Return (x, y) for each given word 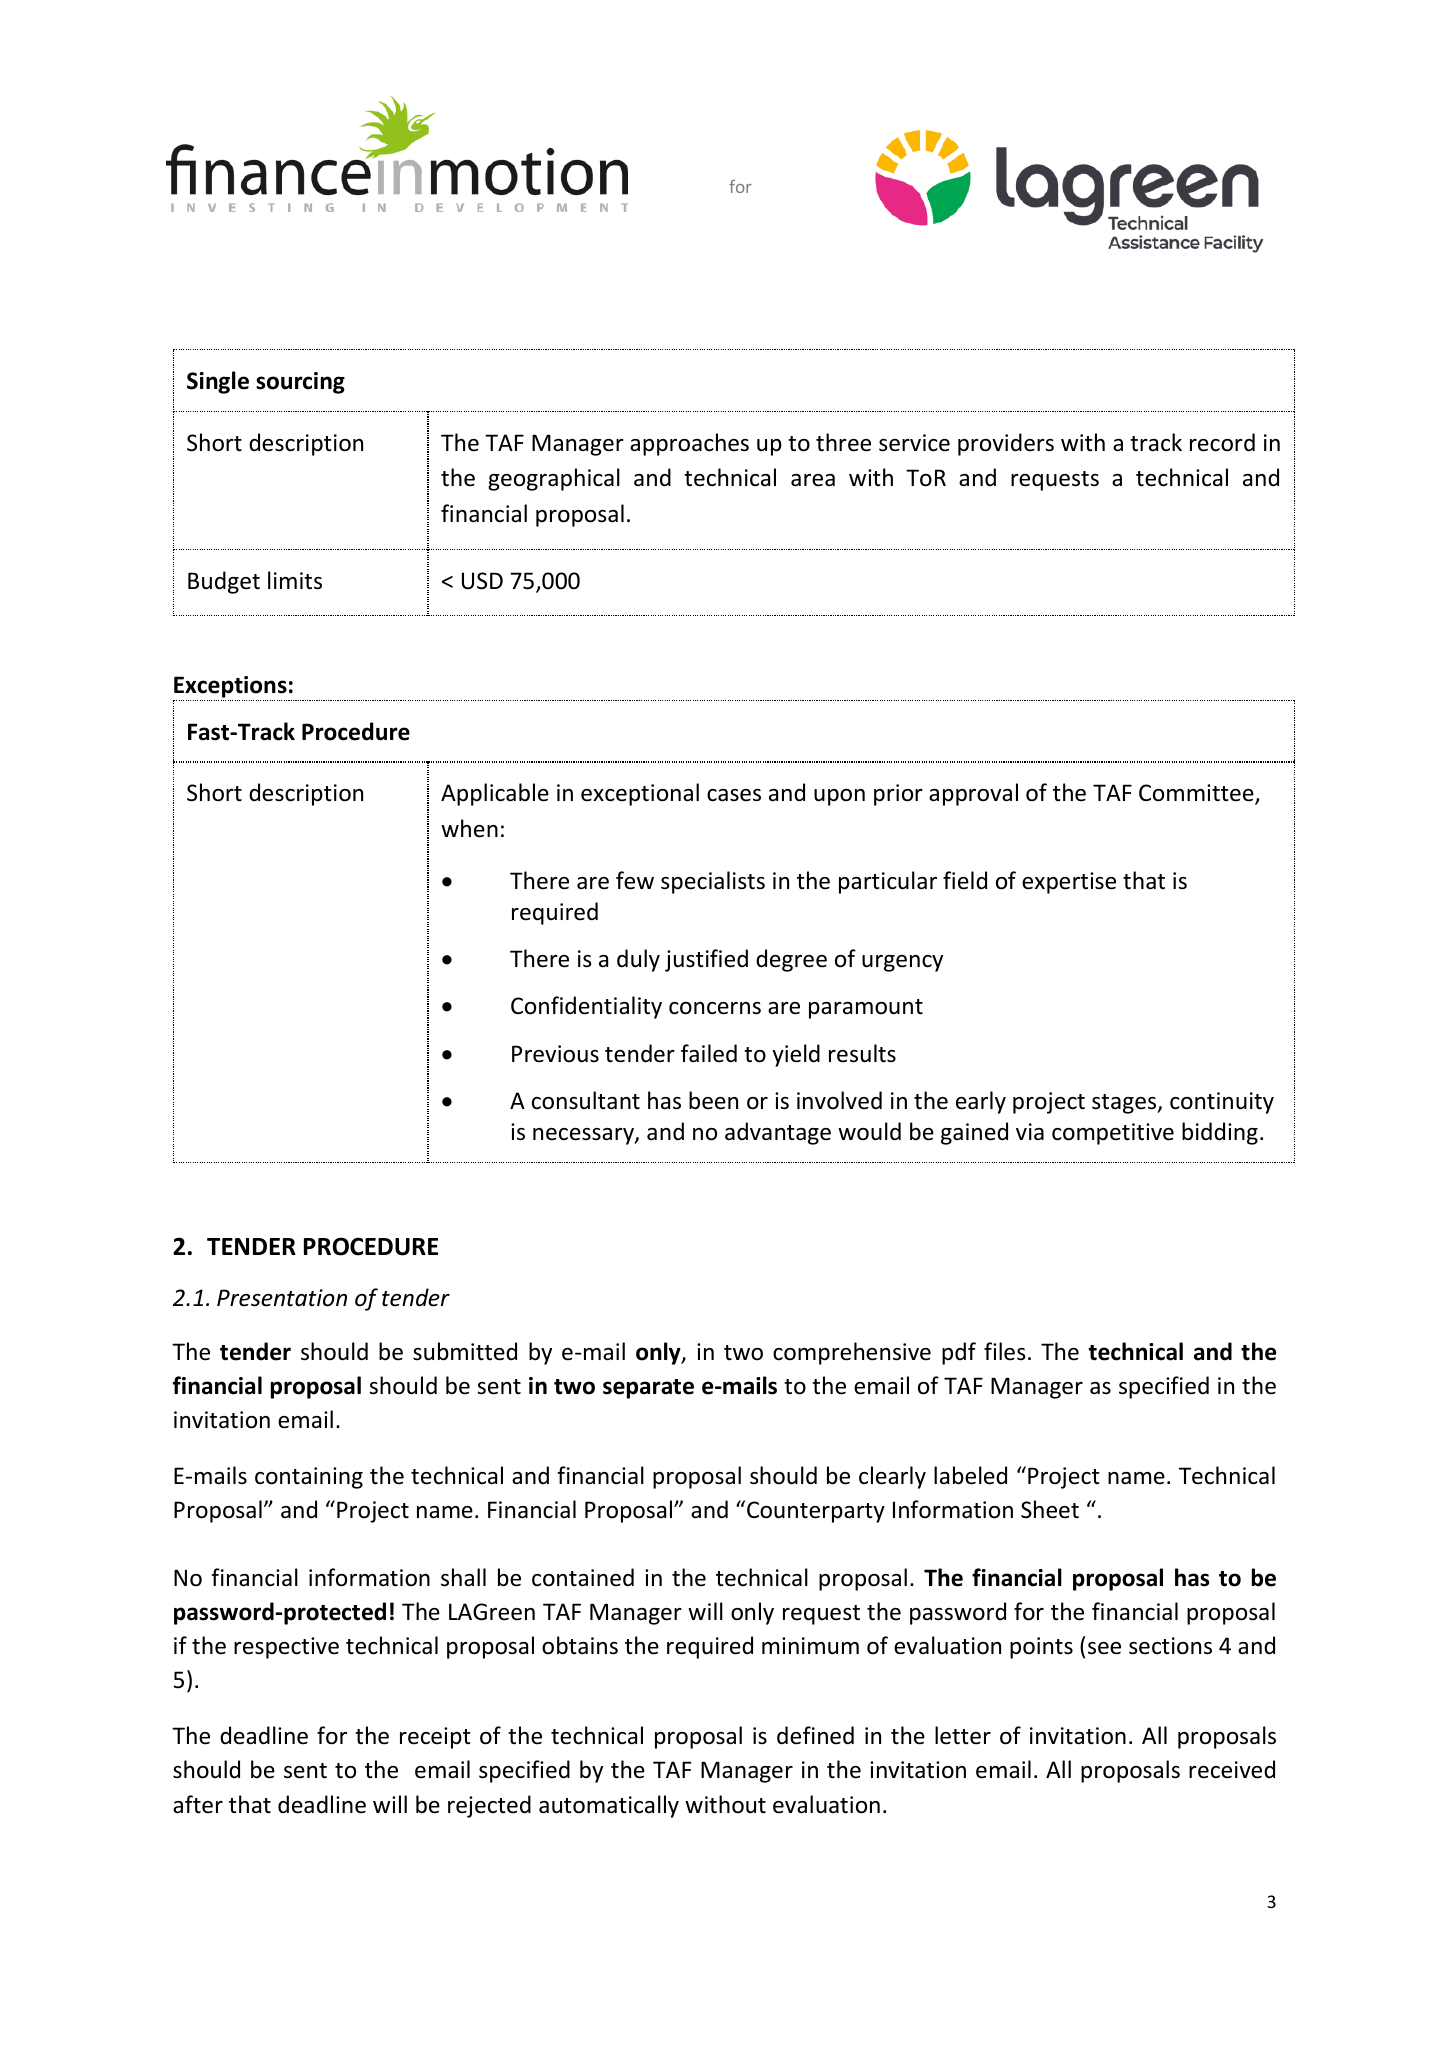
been (713, 1100)
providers (1006, 444)
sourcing (300, 383)
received (1232, 1769)
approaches (689, 444)
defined (815, 1735)
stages (1125, 1104)
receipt (435, 1738)
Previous (555, 1054)
